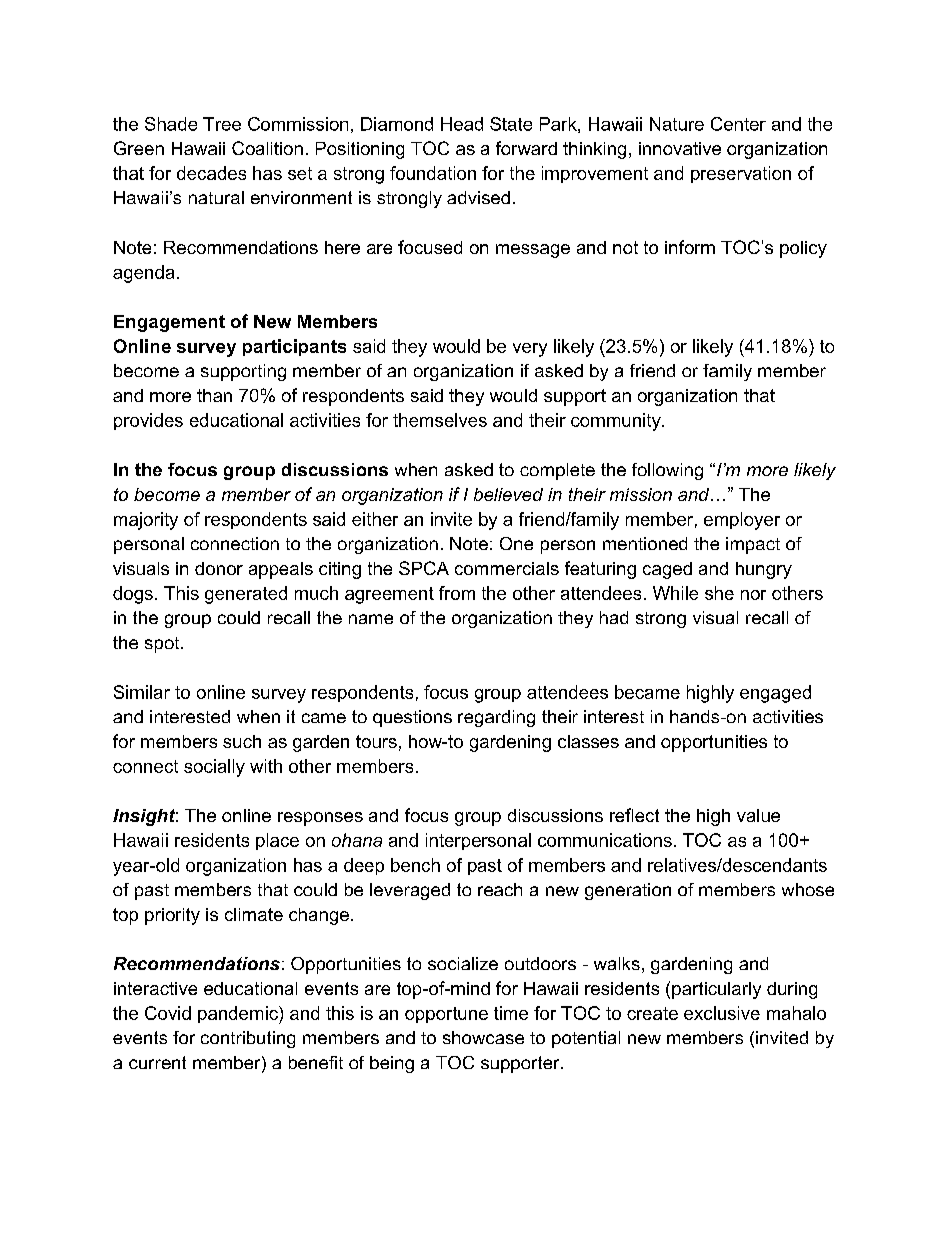 Image resolution: width=952 pixels, height=1233 pixels. I want to click on decades, so click(211, 173).
